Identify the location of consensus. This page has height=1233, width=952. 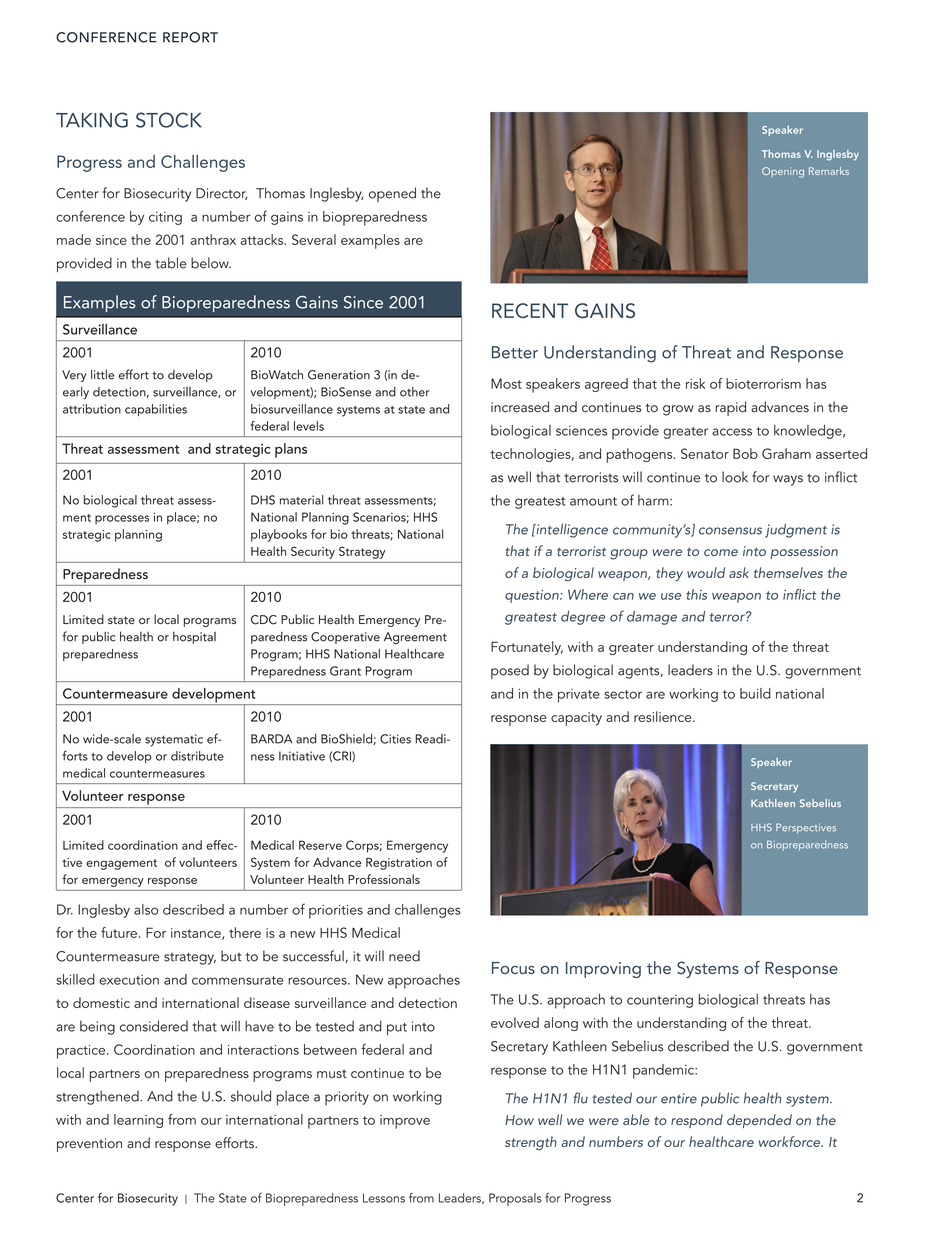
(730, 531).
